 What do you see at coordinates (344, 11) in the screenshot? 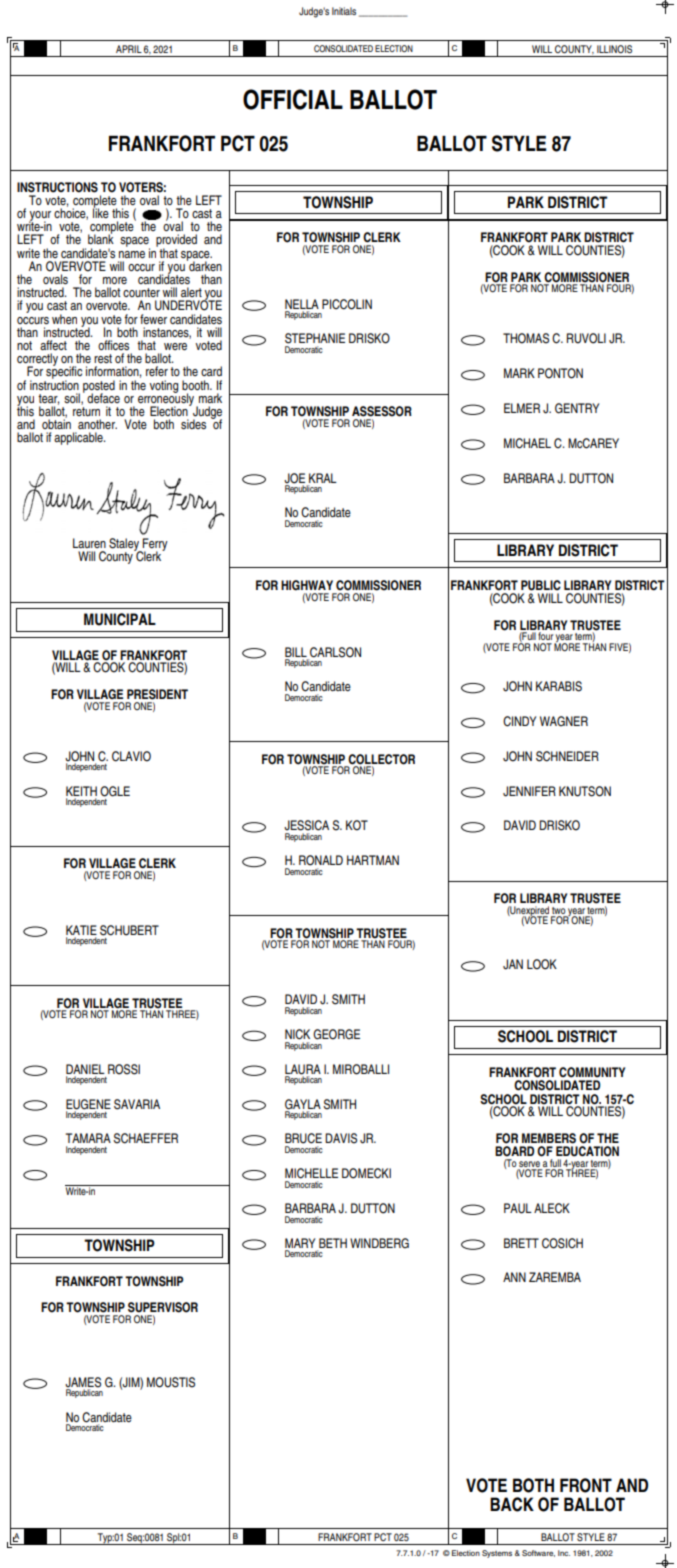
I see `Initials` at bounding box center [344, 11].
